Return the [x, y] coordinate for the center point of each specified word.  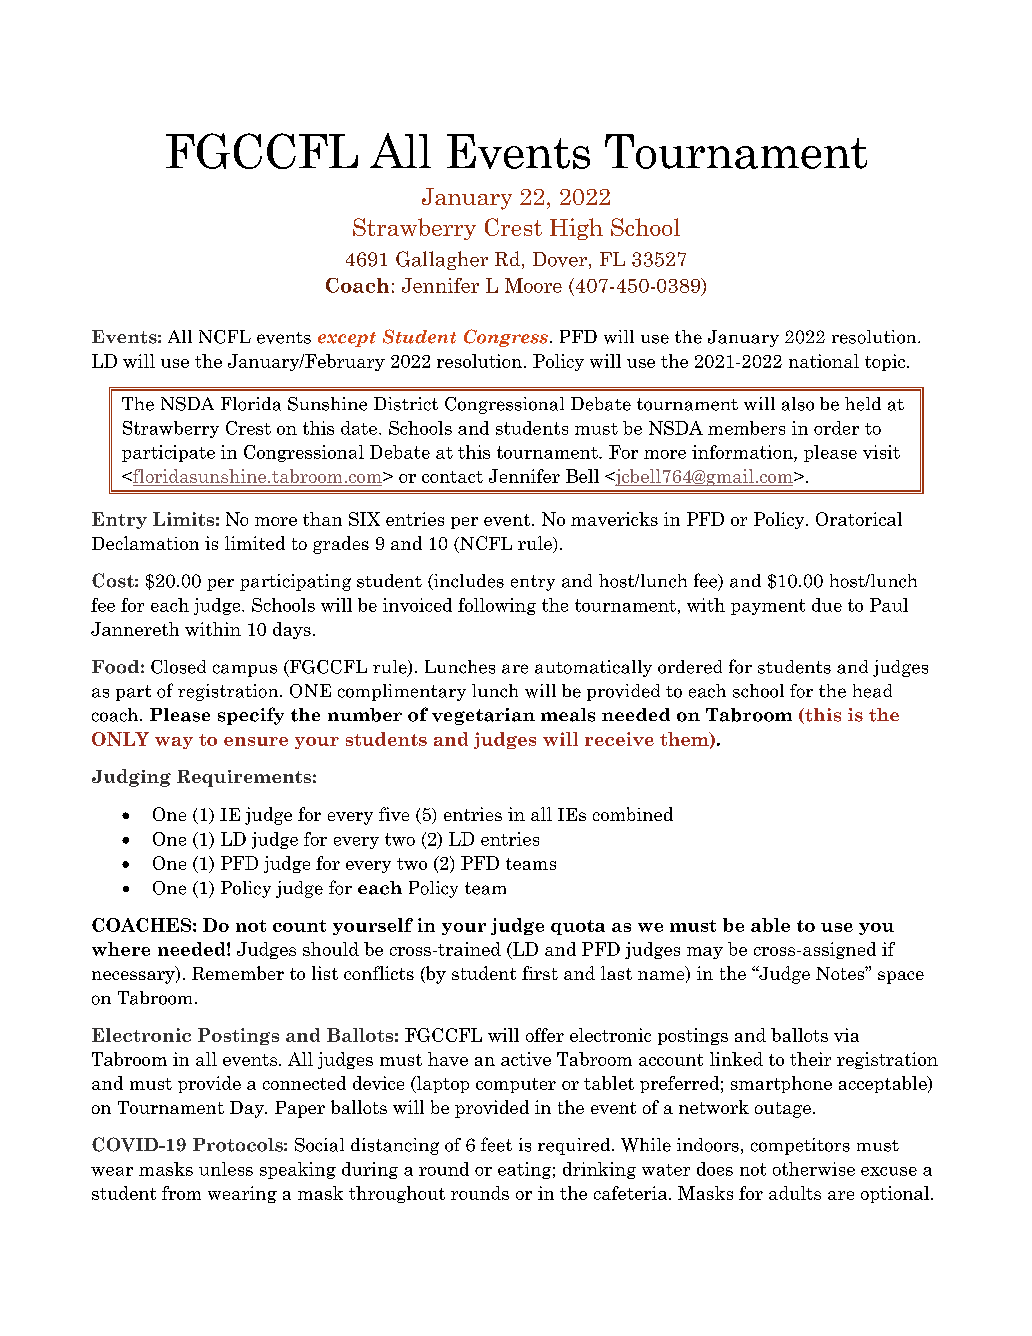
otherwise [814, 1169]
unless [226, 1169]
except [347, 339]
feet [496, 1144]
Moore [533, 285]
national [824, 361]
